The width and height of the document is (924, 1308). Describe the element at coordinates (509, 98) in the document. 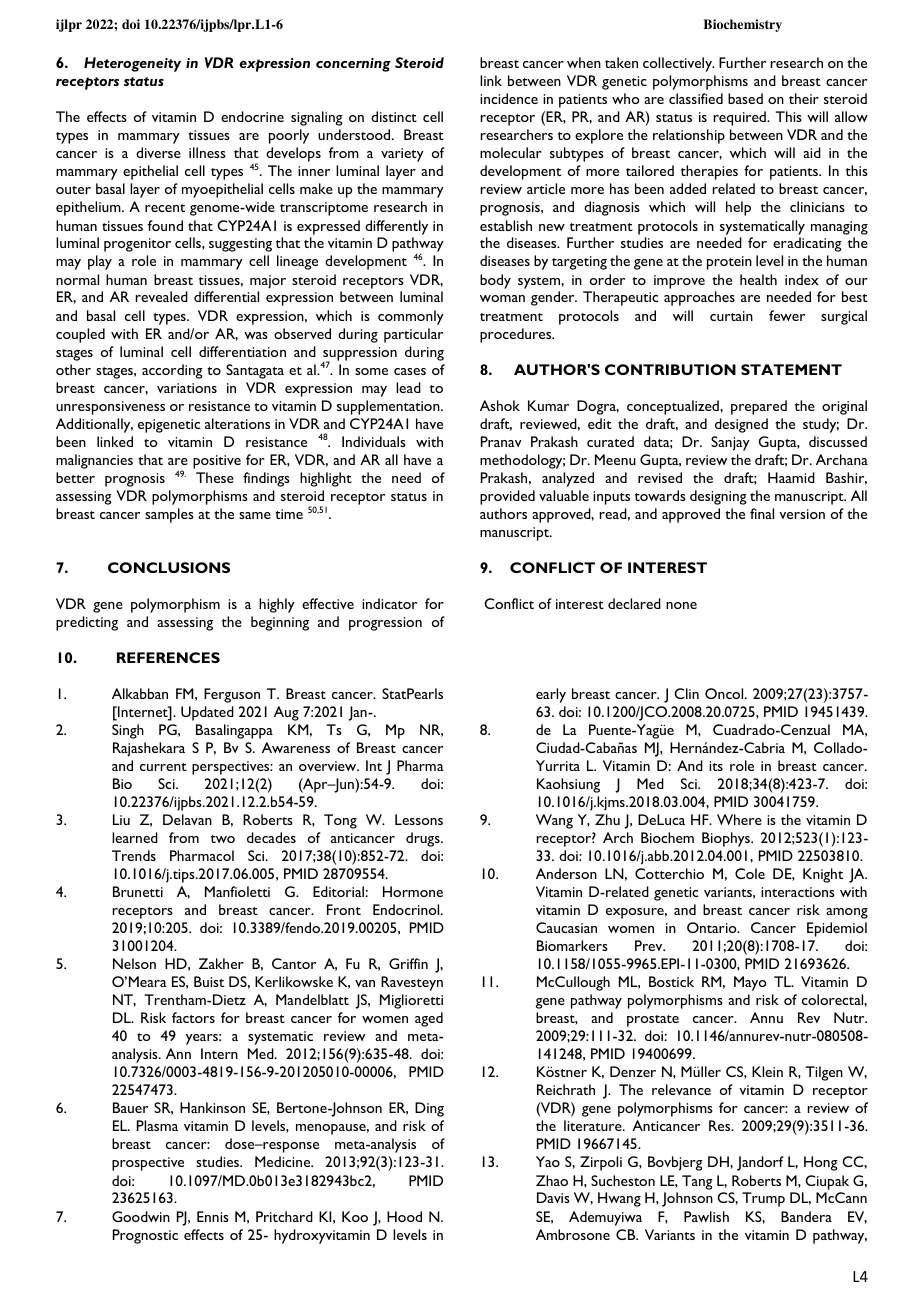

I see `incidence` at that location.
